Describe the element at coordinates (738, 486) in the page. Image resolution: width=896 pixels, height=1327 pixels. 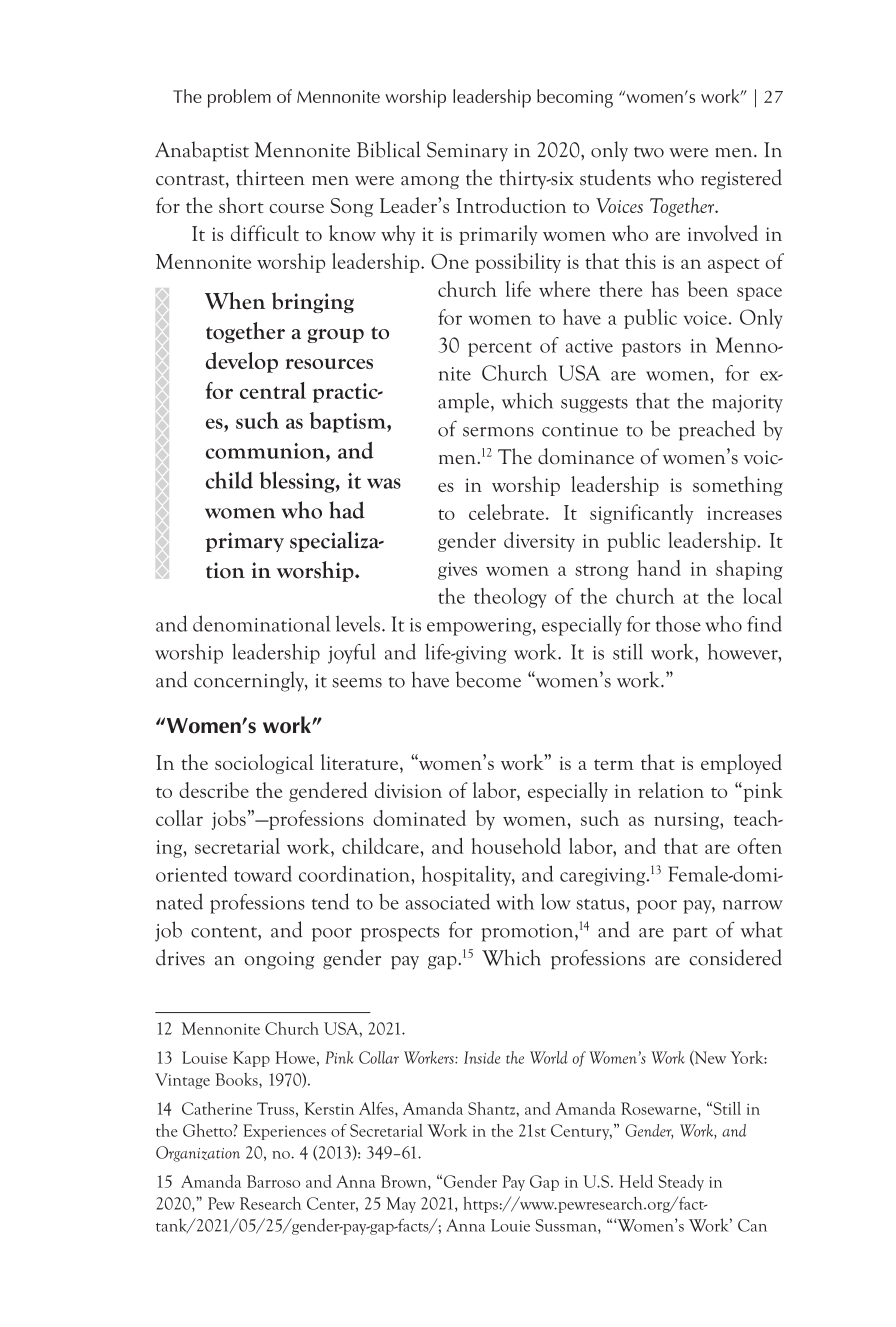
I see `something` at that location.
